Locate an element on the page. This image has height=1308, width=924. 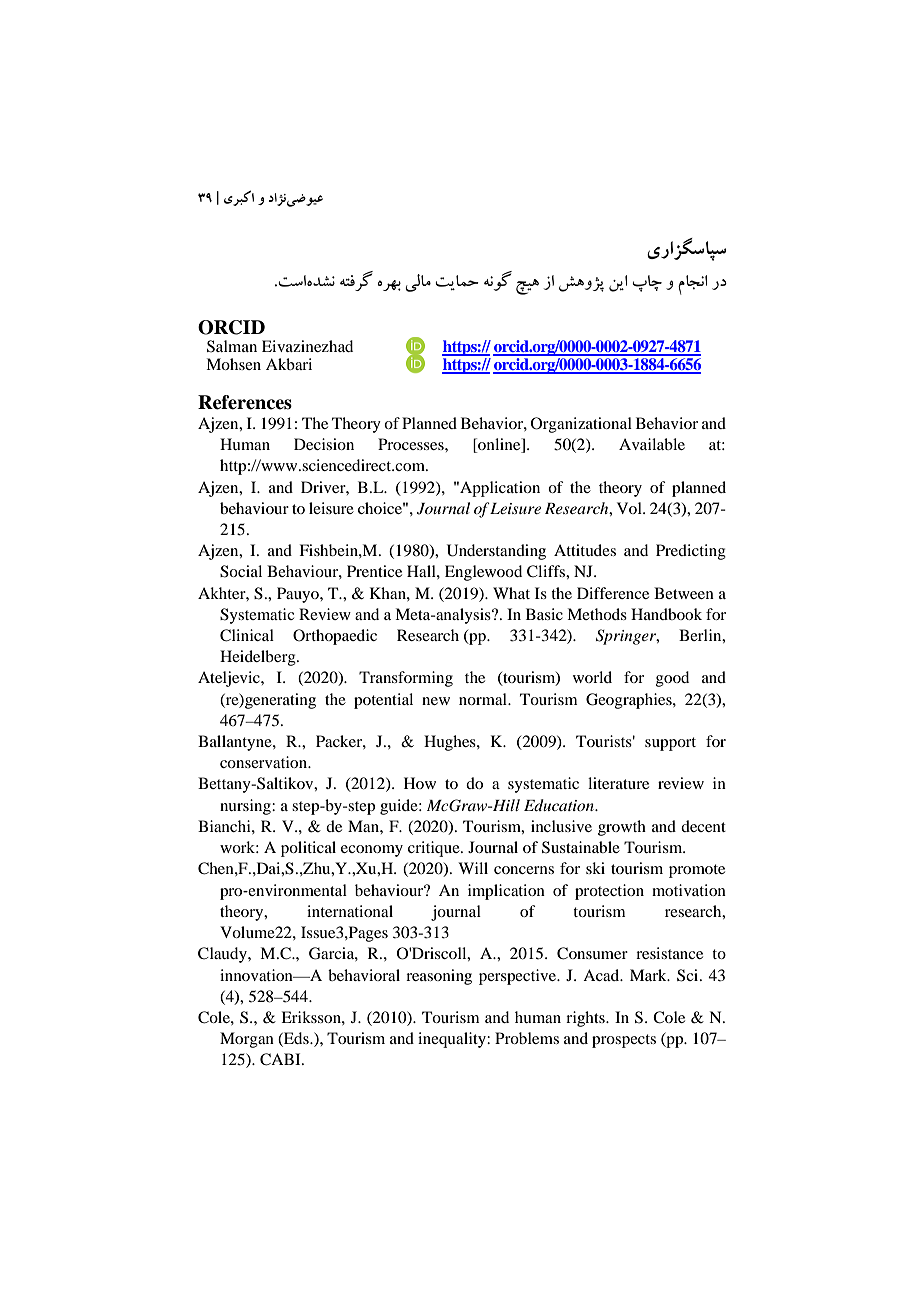
Morgan is located at coordinates (247, 1040).
